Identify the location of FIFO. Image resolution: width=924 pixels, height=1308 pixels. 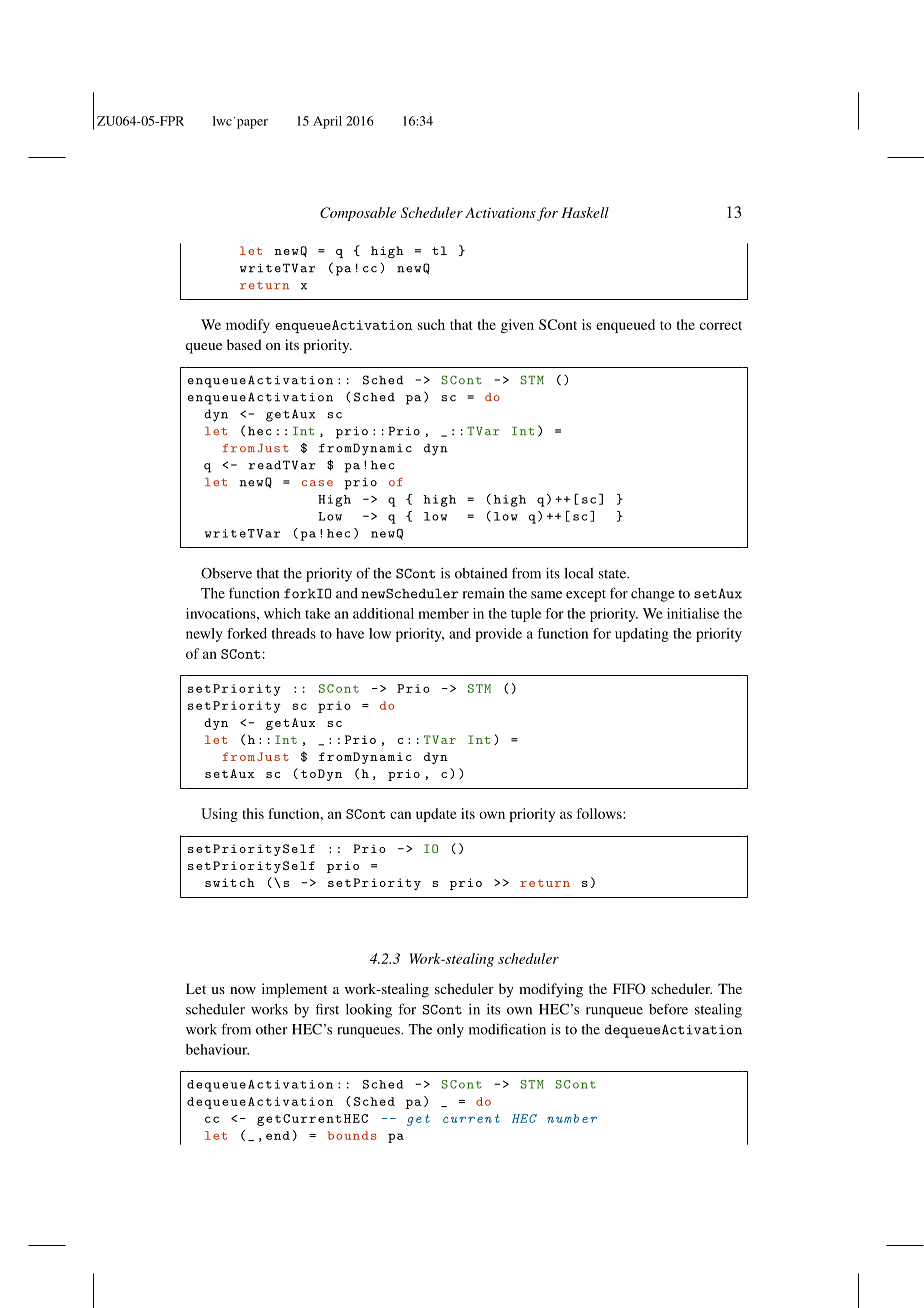
(629, 988).
